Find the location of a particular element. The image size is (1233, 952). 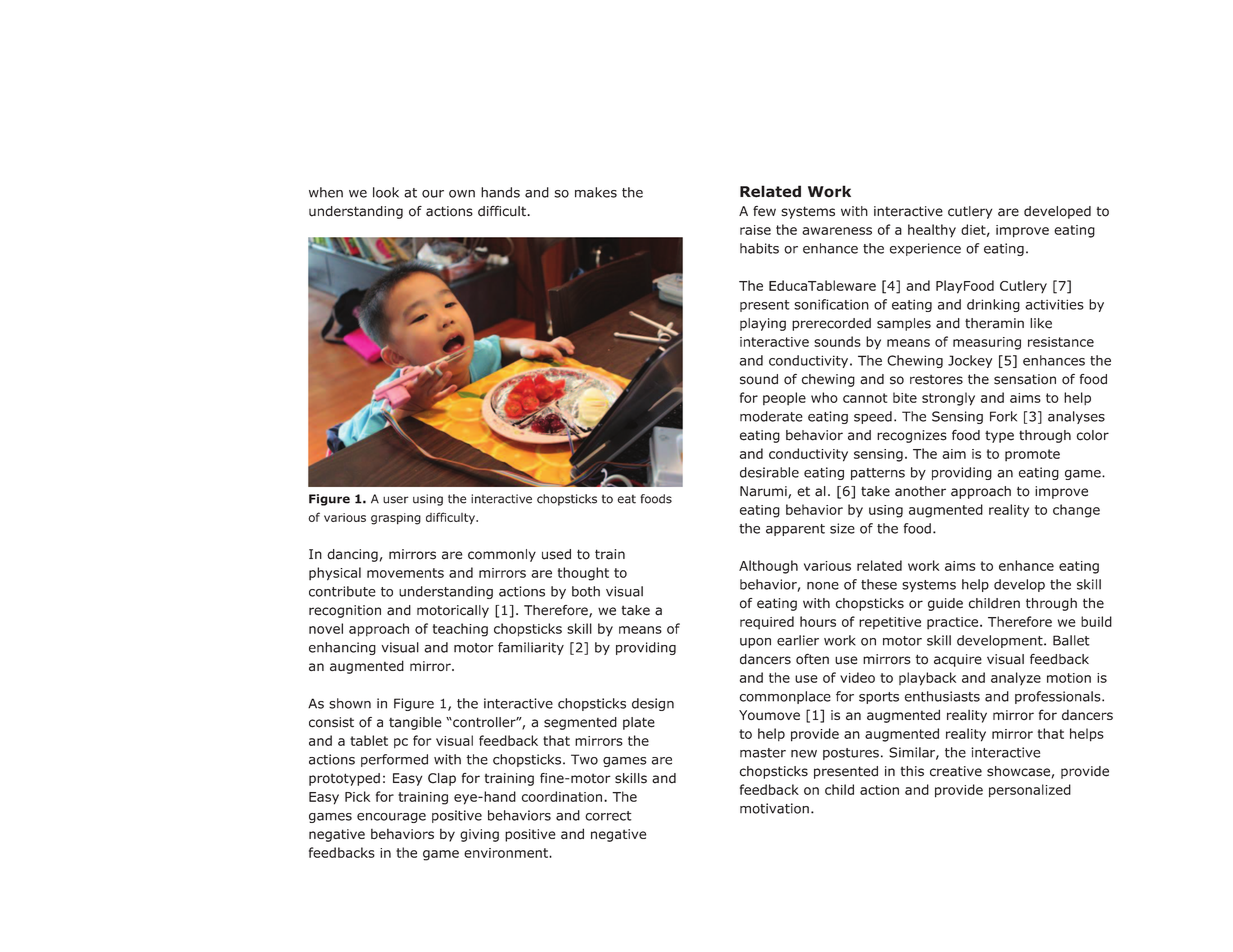

guide is located at coordinates (945, 604).
